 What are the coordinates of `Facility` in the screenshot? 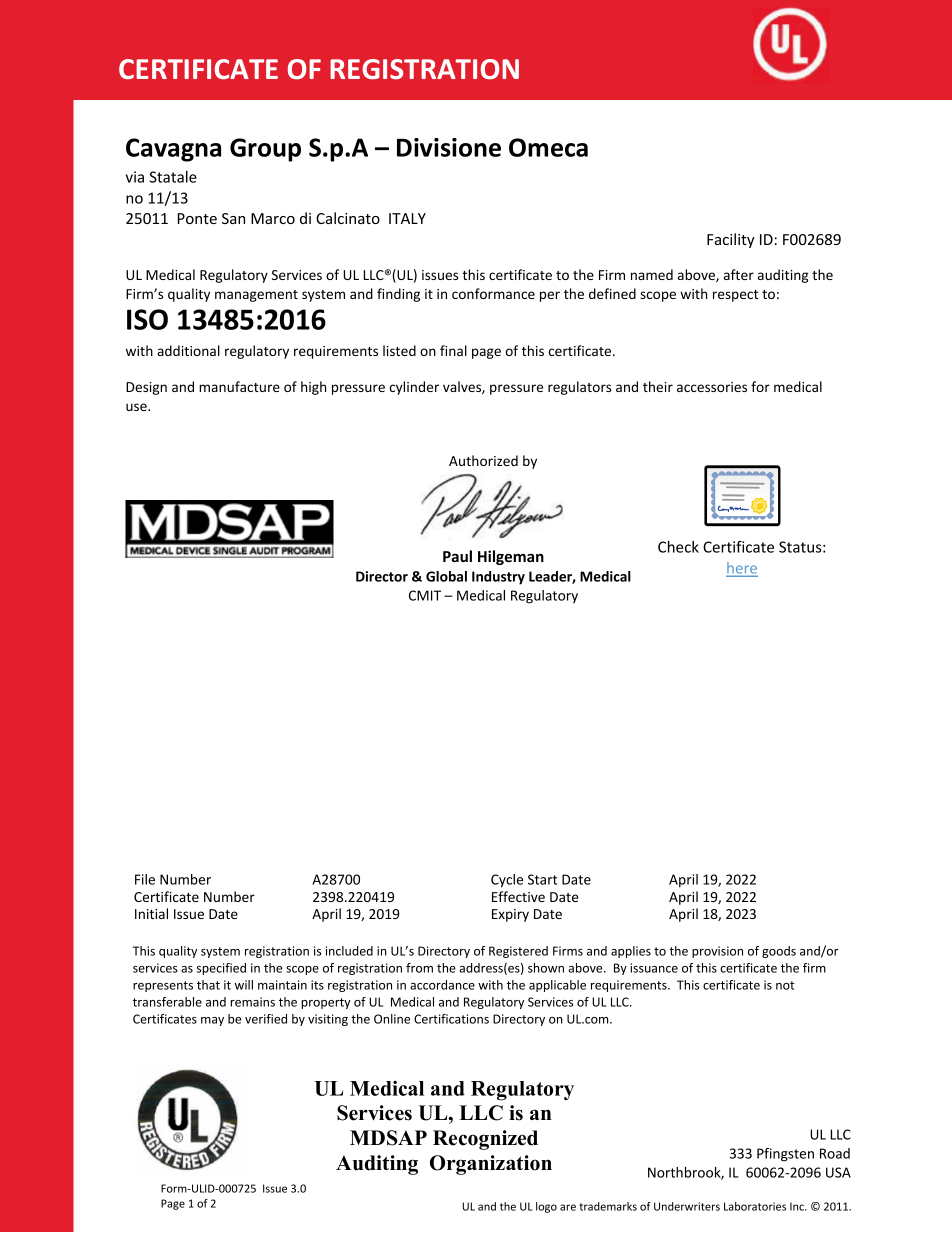 It's located at (731, 240).
